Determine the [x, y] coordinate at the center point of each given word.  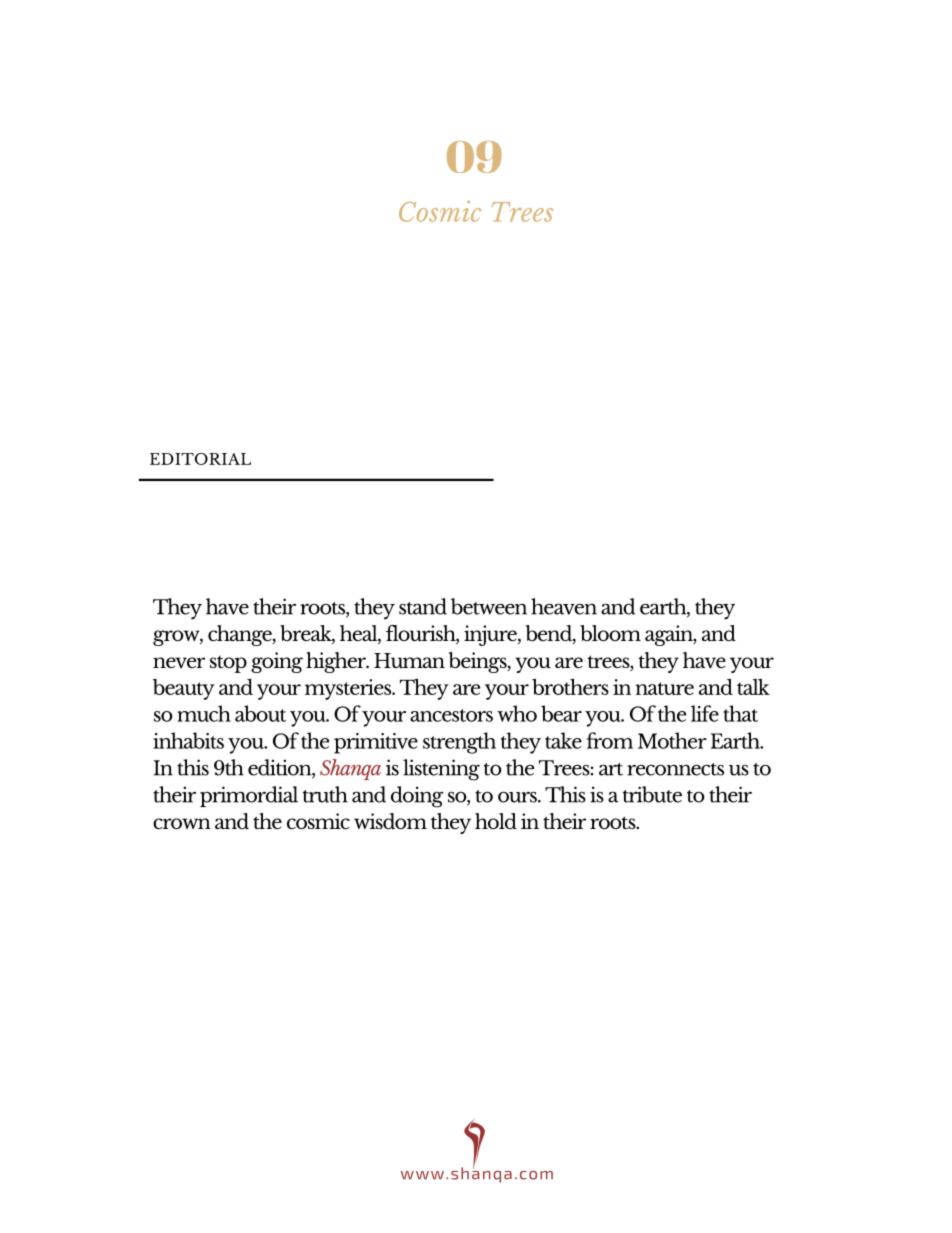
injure [491, 635]
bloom [610, 633]
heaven [564, 606]
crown [182, 823]
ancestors [451, 715]
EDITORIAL [200, 459]
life [705, 713]
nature [664, 688]
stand [423, 606]
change [241, 635]
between [489, 606]
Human [409, 660]
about [260, 713]
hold [496, 821]
